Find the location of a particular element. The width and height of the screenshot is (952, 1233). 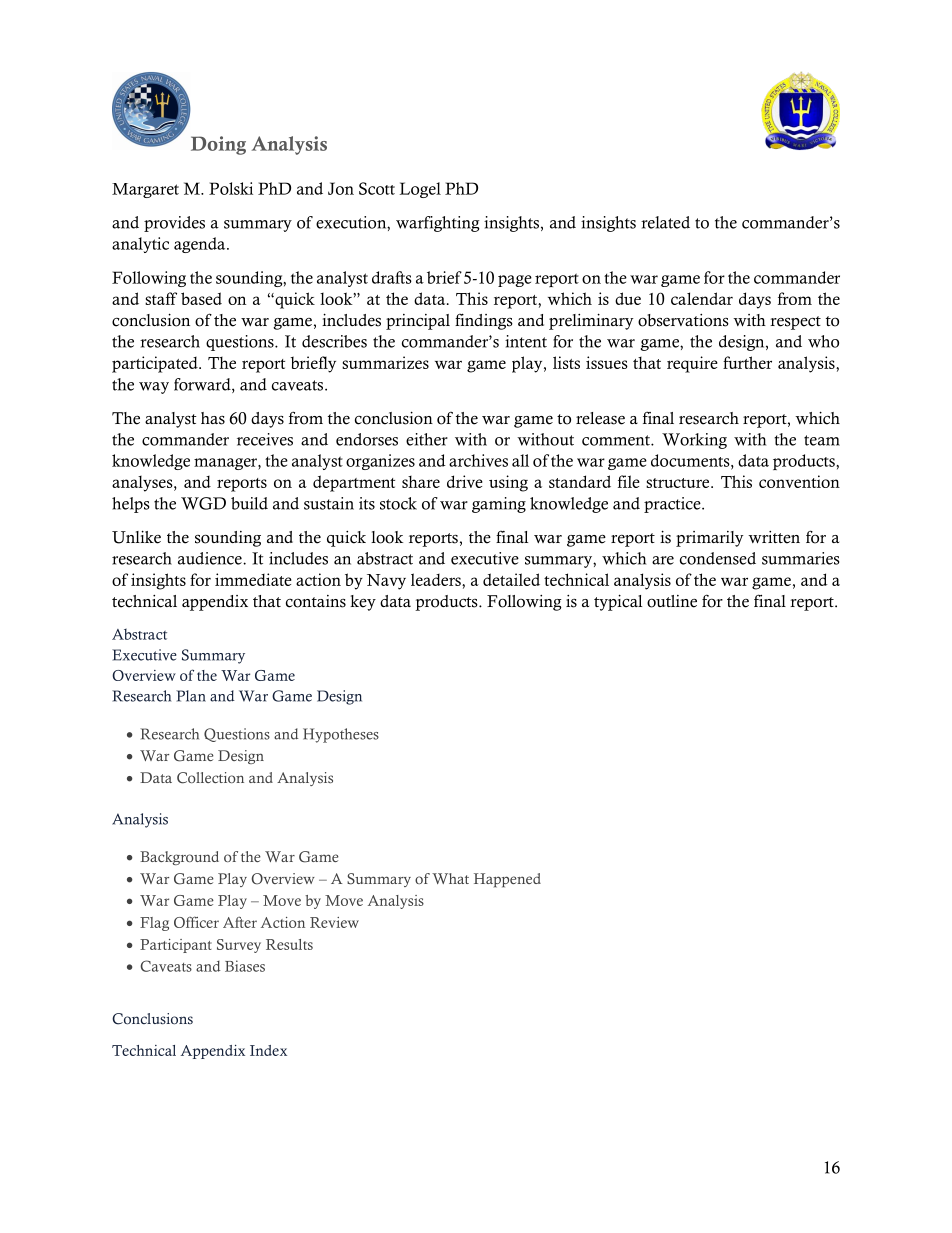

immediate is located at coordinates (253, 579).
